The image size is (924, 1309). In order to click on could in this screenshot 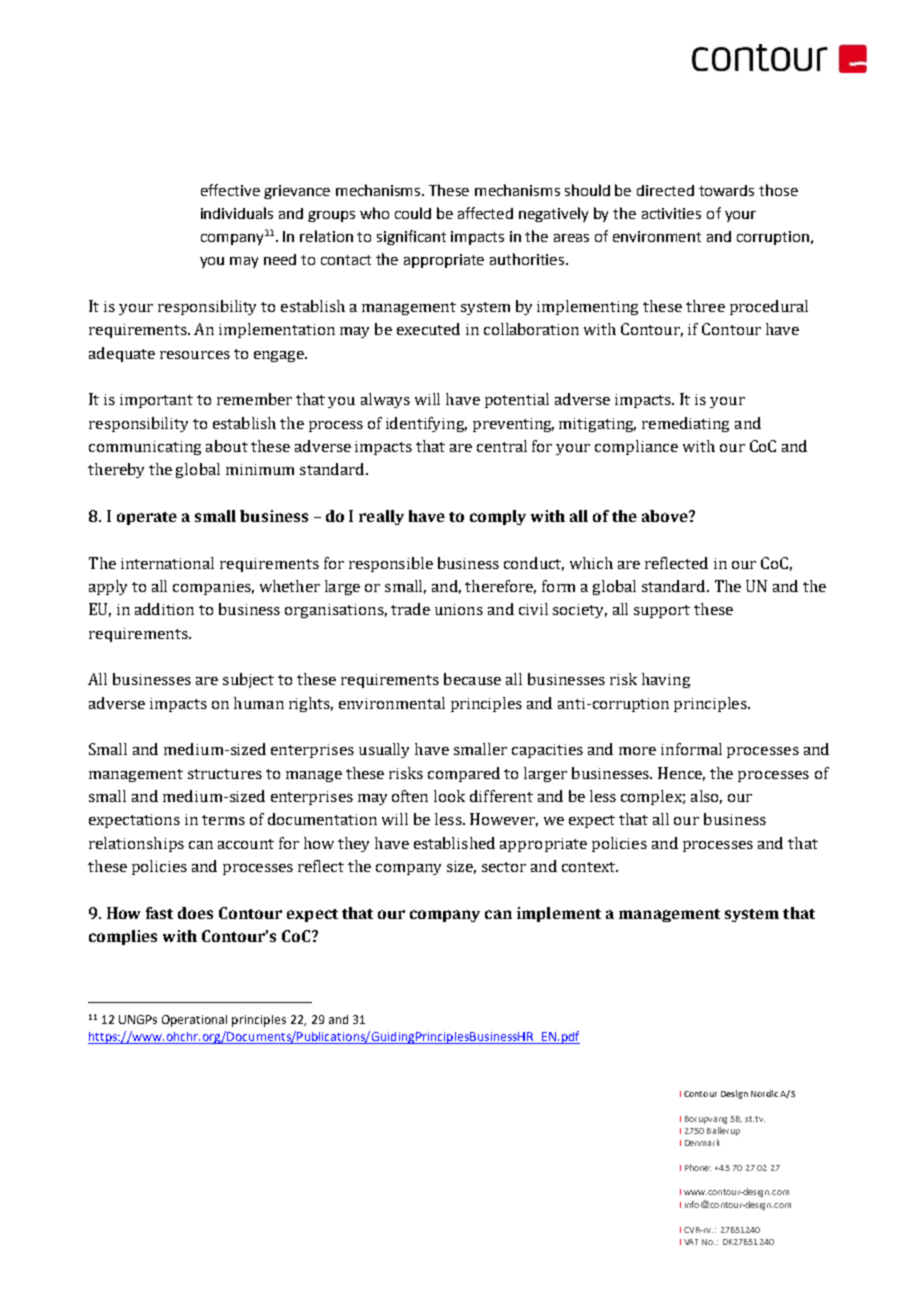, I will do `click(413, 213)`.
